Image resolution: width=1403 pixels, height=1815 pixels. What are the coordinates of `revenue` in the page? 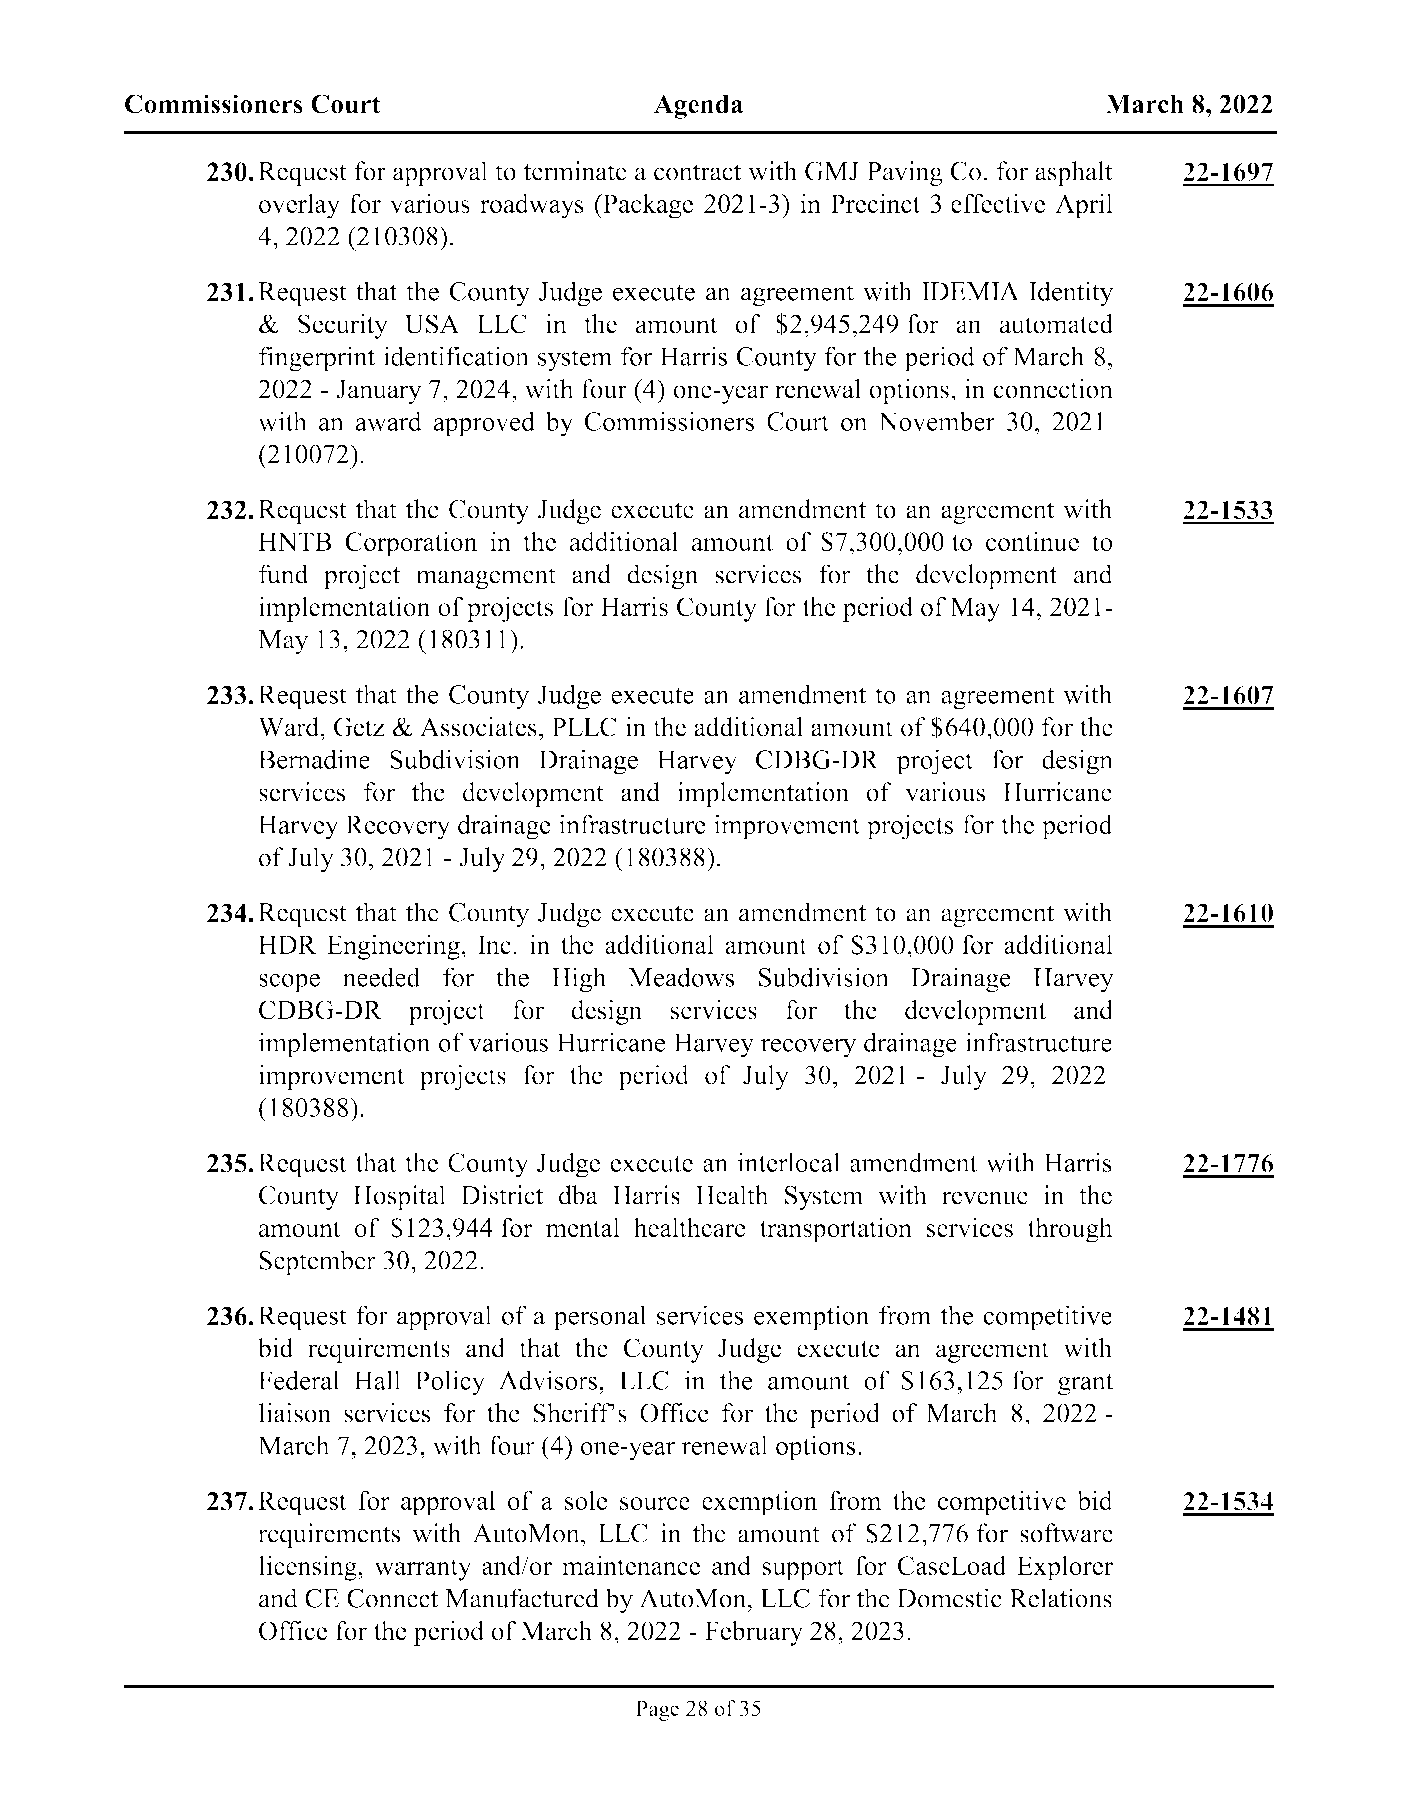 It's located at (985, 1198).
